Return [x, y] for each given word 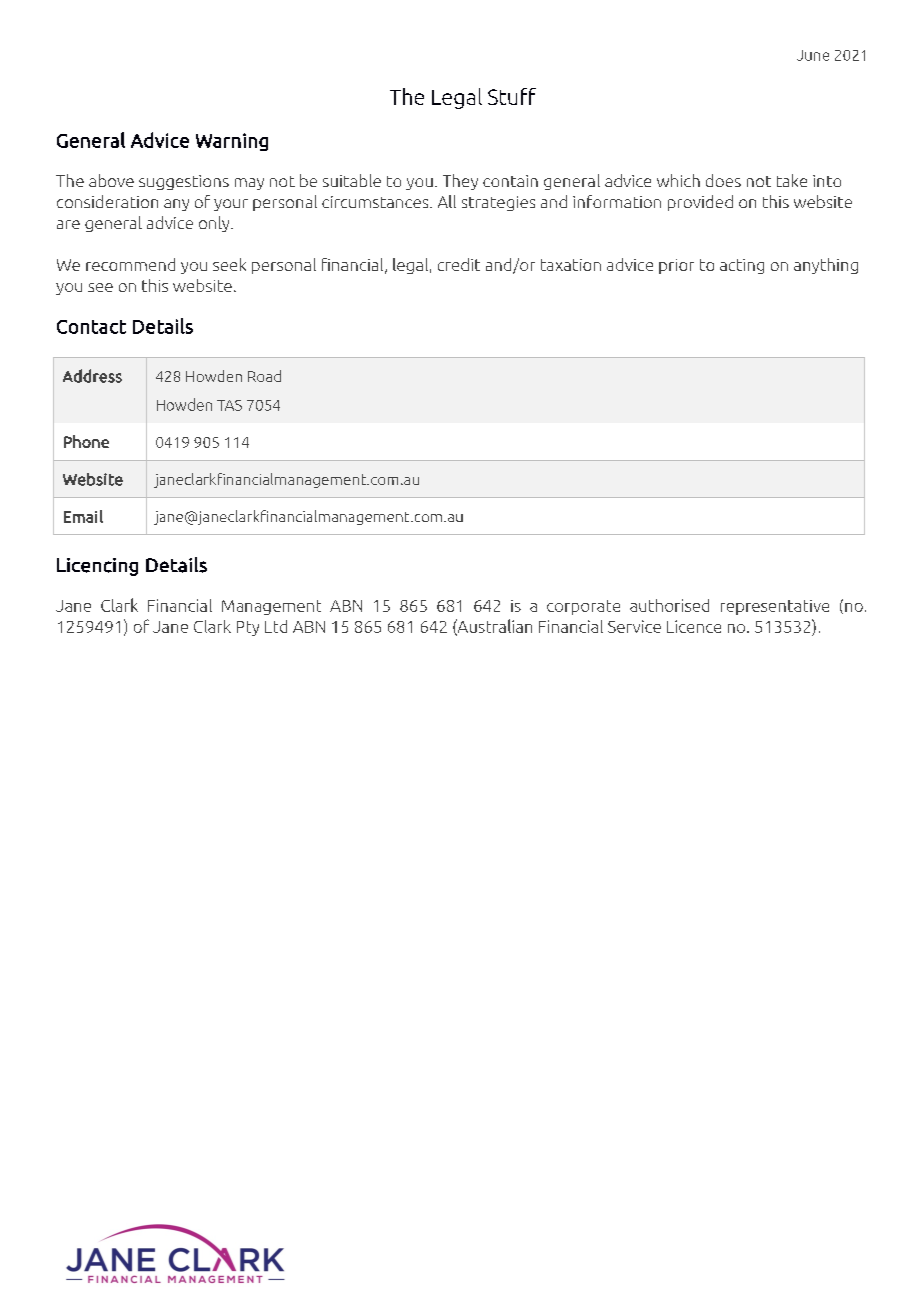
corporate [583, 607]
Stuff [512, 96]
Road [264, 376]
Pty [248, 628]
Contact [91, 327]
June [813, 55]
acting [742, 266]
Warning [232, 142]
